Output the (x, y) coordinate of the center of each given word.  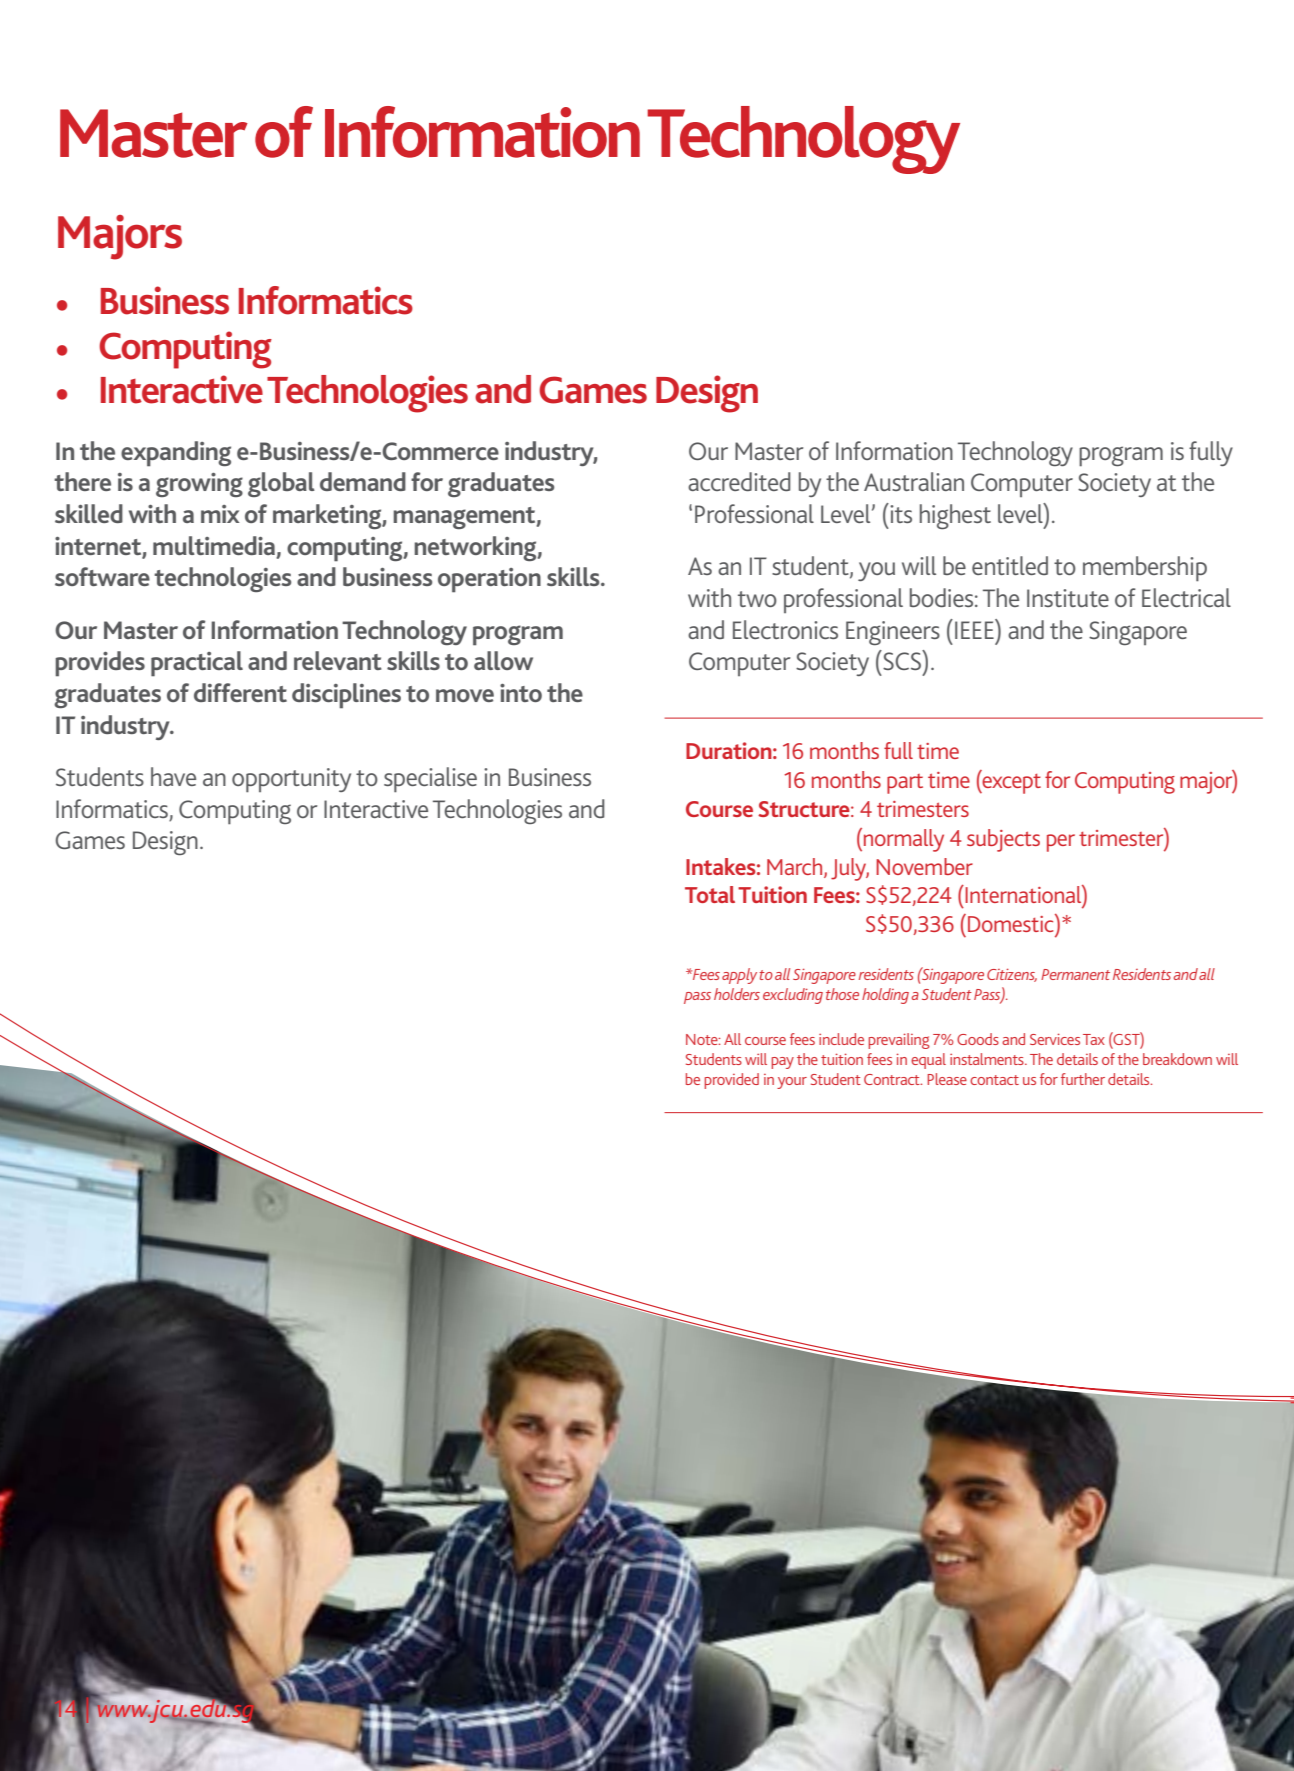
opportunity (291, 780)
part (905, 784)
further (1083, 1079)
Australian (914, 481)
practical (197, 664)
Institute (1068, 598)
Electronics (785, 629)
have (173, 776)
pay (782, 1063)
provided (731, 1081)
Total (710, 894)
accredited (739, 481)
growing (199, 485)
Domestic (1012, 923)
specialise (430, 780)
